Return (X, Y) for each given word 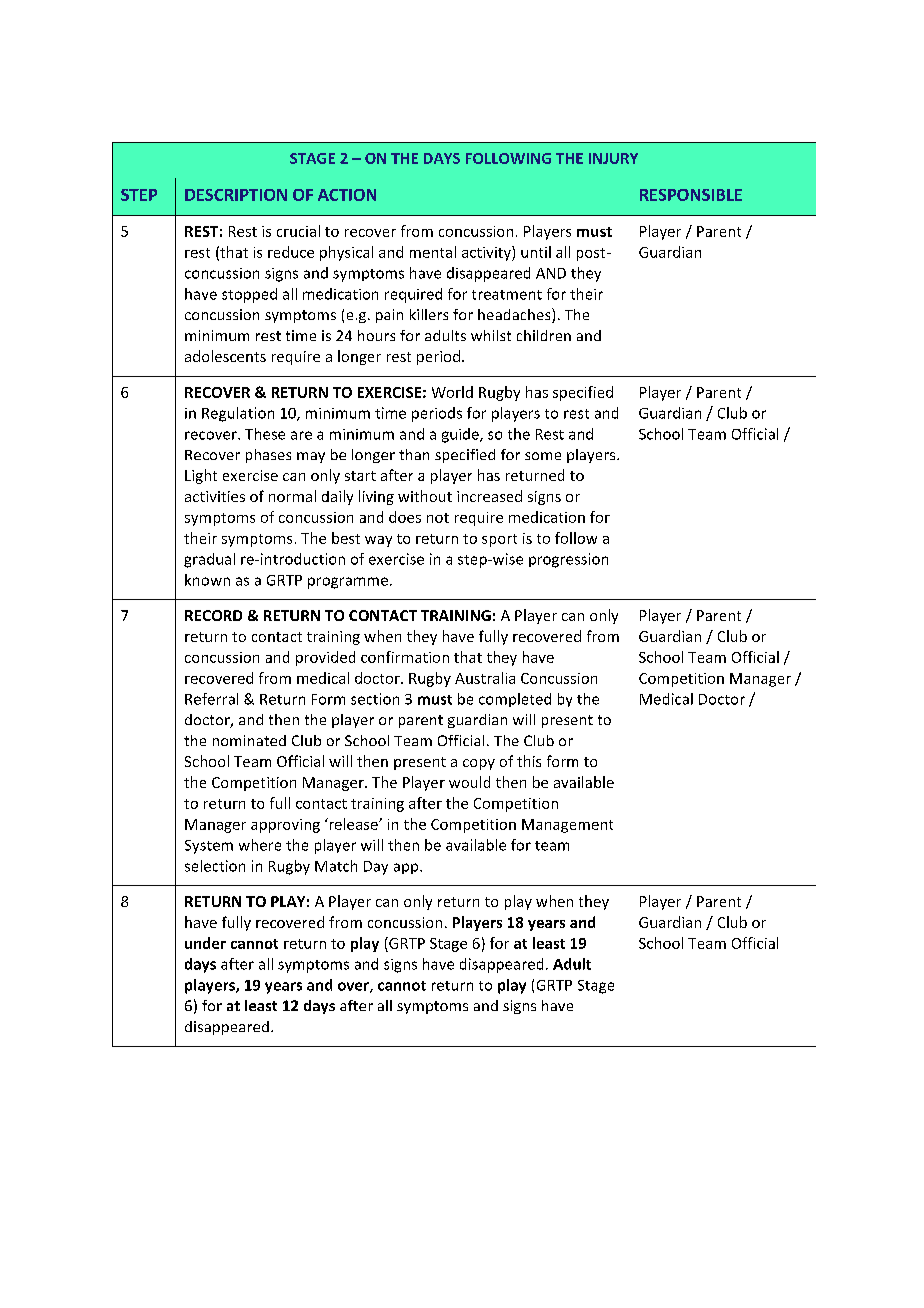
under (205, 943)
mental (433, 252)
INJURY (613, 158)
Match (336, 866)
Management (567, 826)
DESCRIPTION (236, 195)
